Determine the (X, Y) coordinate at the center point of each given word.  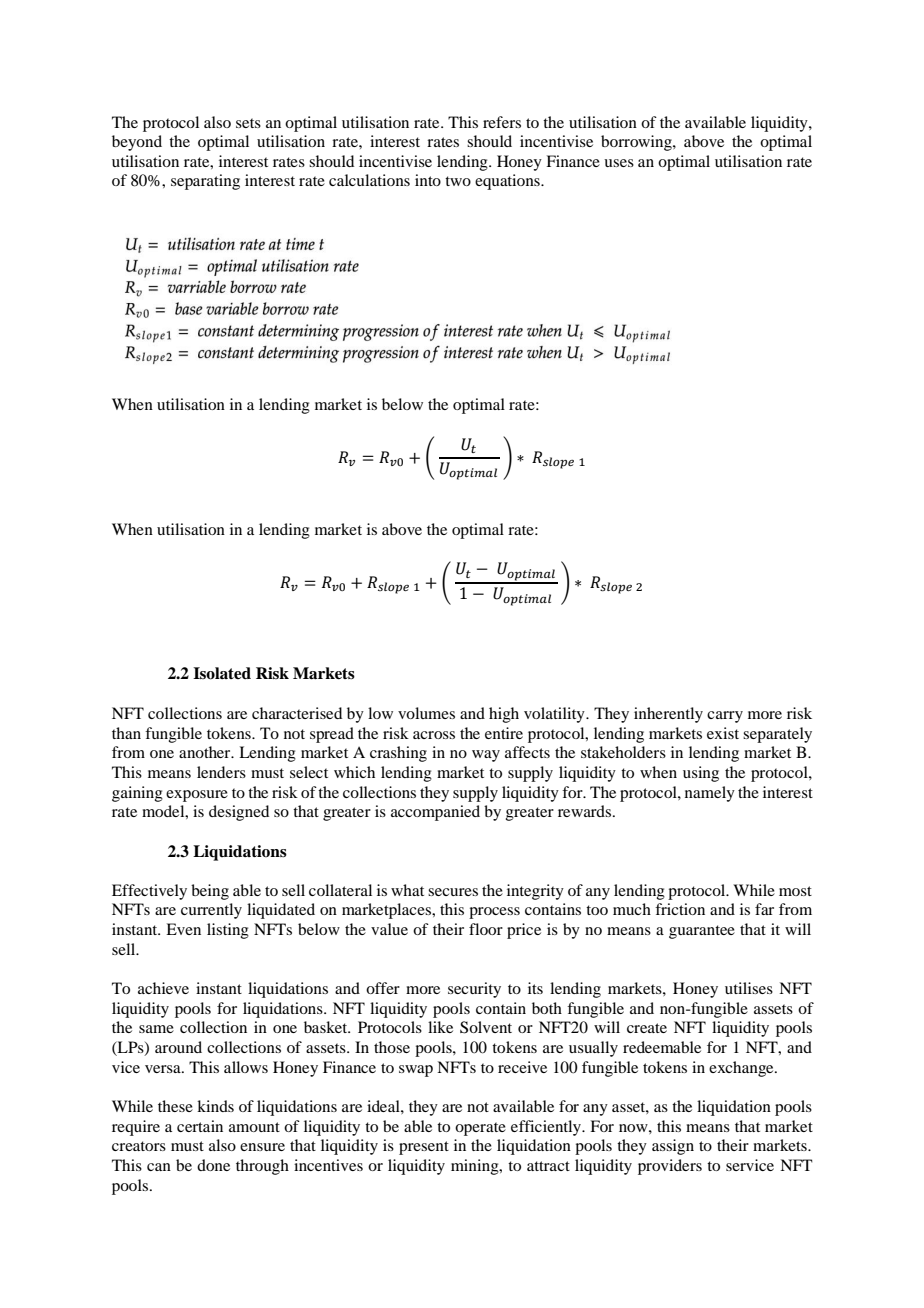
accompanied (435, 813)
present (424, 1148)
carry (725, 717)
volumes (426, 713)
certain (200, 1126)
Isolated (222, 673)
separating (205, 182)
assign (673, 1147)
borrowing (637, 143)
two (458, 181)
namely (710, 794)
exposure (197, 796)
